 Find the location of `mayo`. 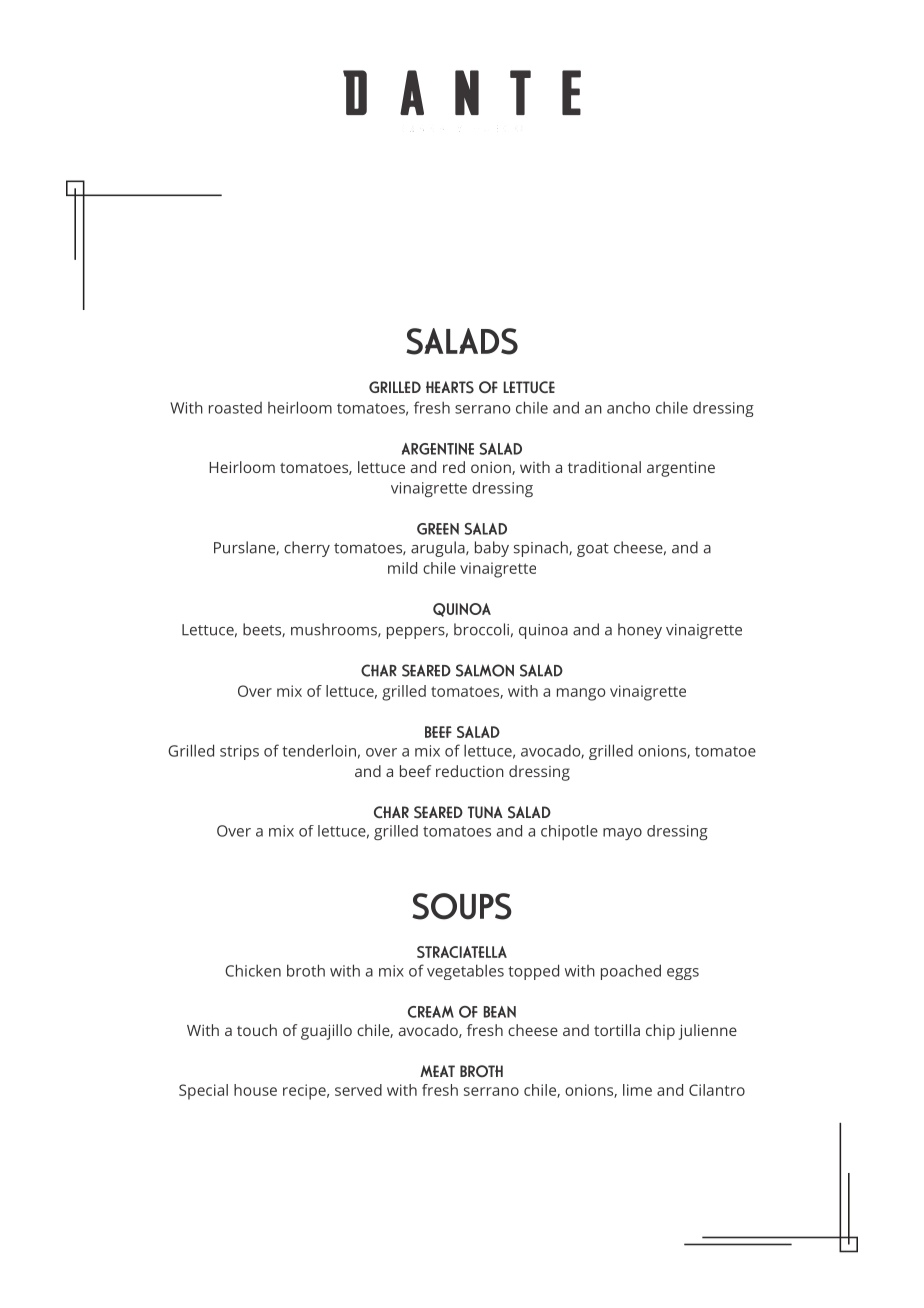

mayo is located at coordinates (622, 834).
